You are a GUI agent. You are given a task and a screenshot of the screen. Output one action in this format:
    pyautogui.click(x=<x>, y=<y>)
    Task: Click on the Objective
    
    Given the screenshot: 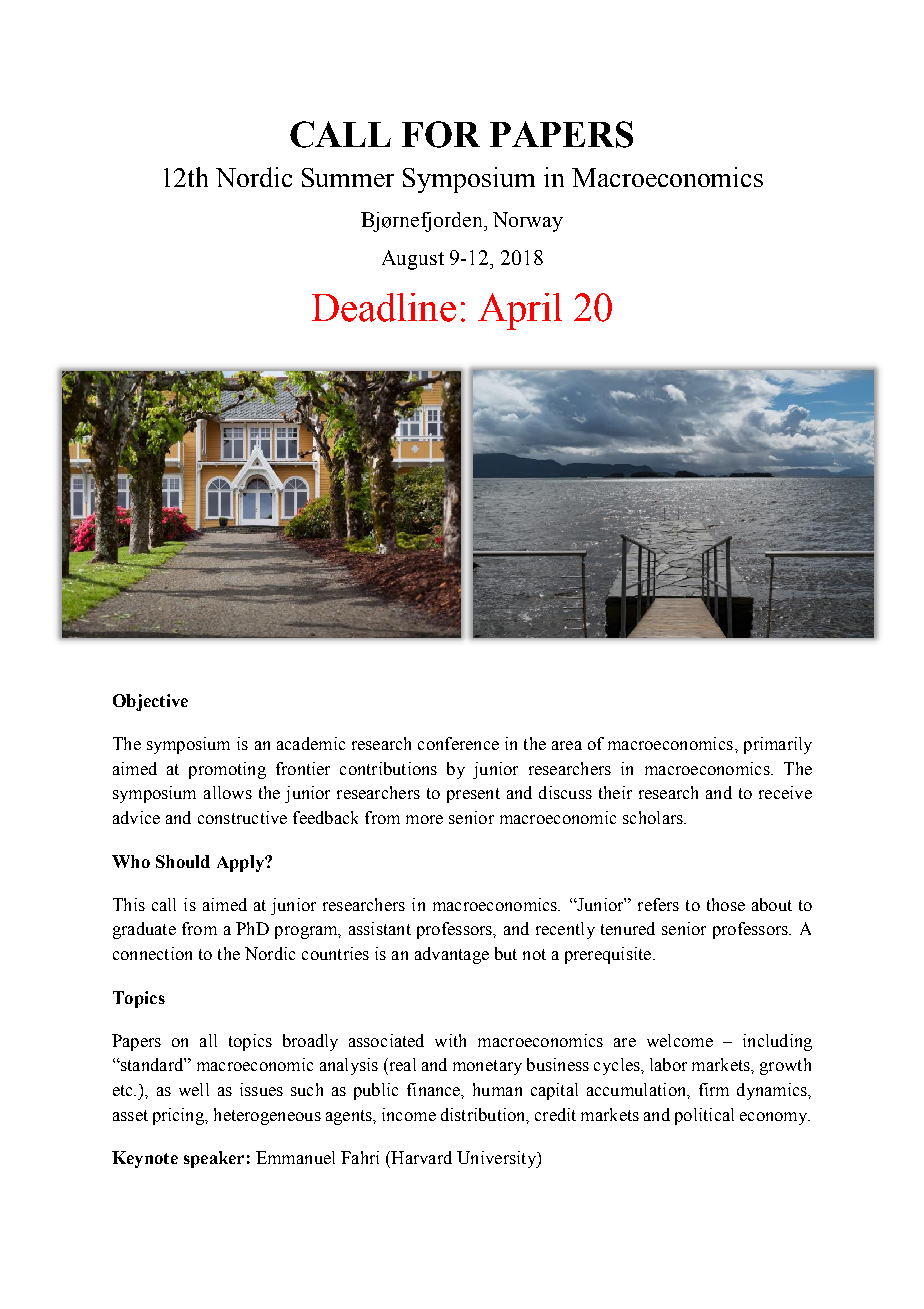 What is the action you would take?
    pyautogui.click(x=150, y=702)
